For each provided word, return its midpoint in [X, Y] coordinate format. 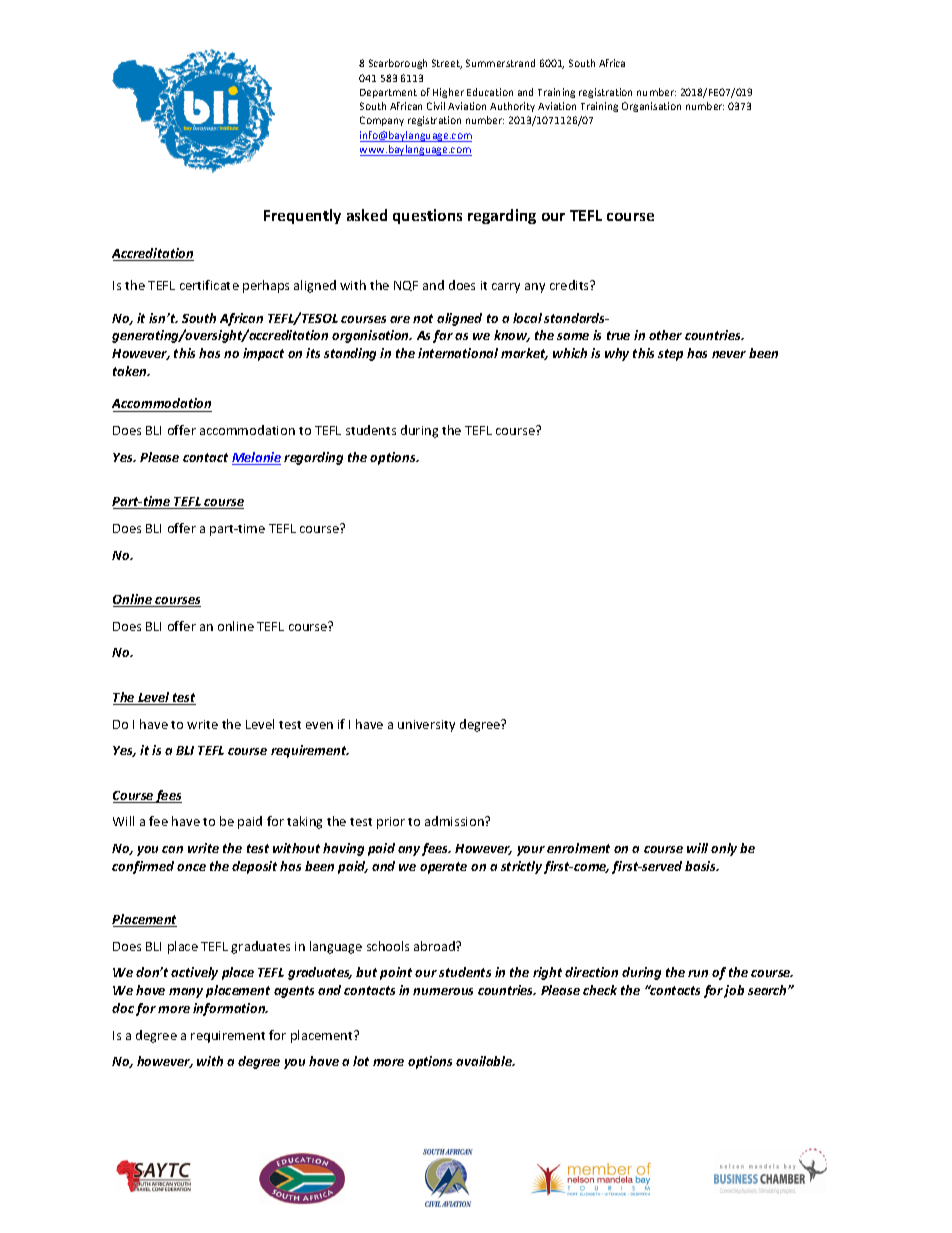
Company [382, 121]
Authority [512, 107]
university [426, 726]
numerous [443, 991]
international [458, 353]
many [186, 993]
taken [131, 371]
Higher [448, 93]
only [724, 849]
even [319, 725]
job [734, 991]
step [670, 355]
